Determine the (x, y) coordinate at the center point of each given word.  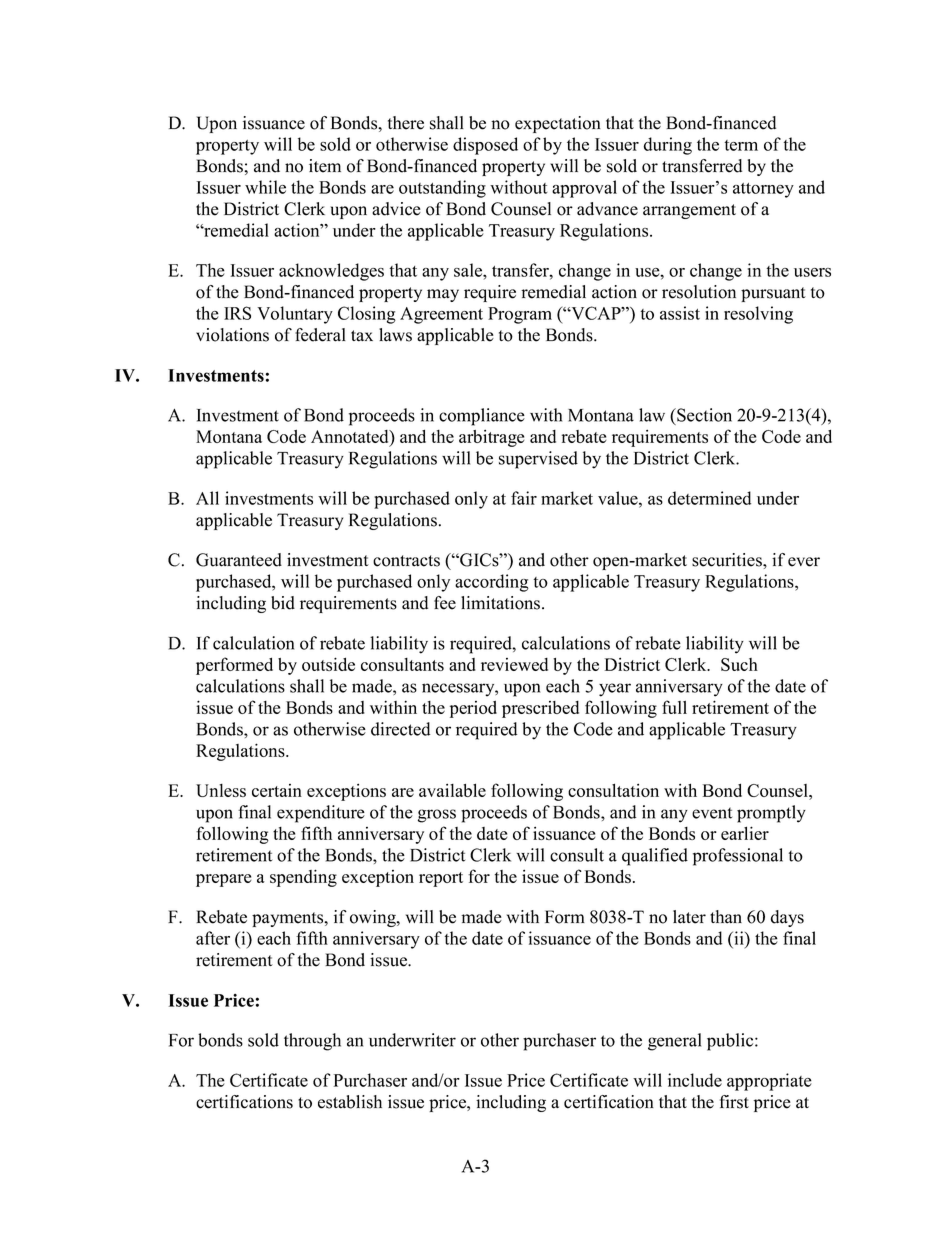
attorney (763, 190)
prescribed (540, 709)
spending (303, 878)
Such (739, 664)
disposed (485, 146)
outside (328, 664)
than (726, 917)
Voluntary (295, 315)
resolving (758, 315)
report (441, 879)
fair (524, 498)
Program (520, 315)
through (312, 1042)
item (325, 166)
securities (728, 560)
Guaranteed (239, 560)
